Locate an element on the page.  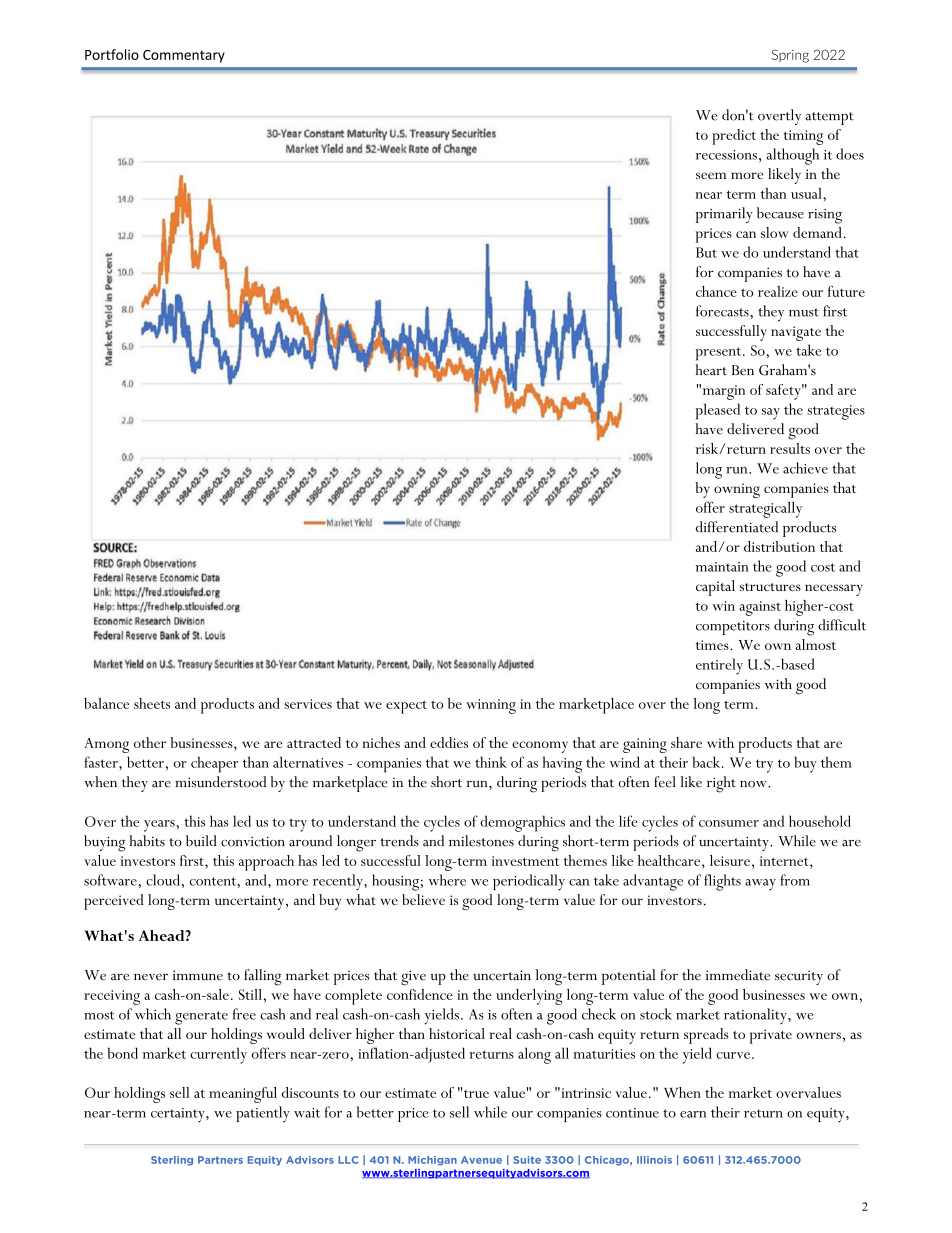
forecasts is located at coordinates (723, 311).
